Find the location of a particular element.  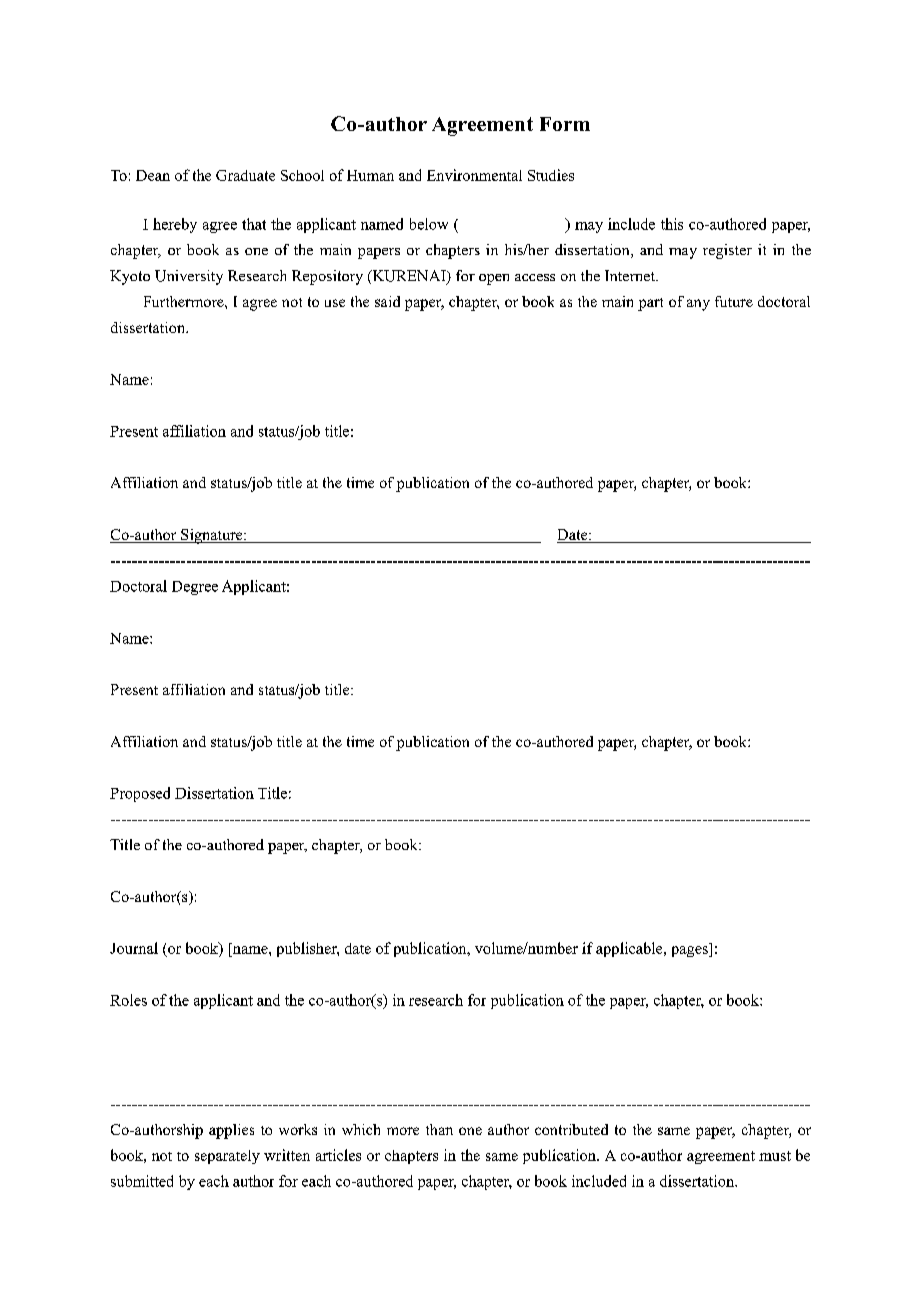

Journal is located at coordinates (134, 948).
